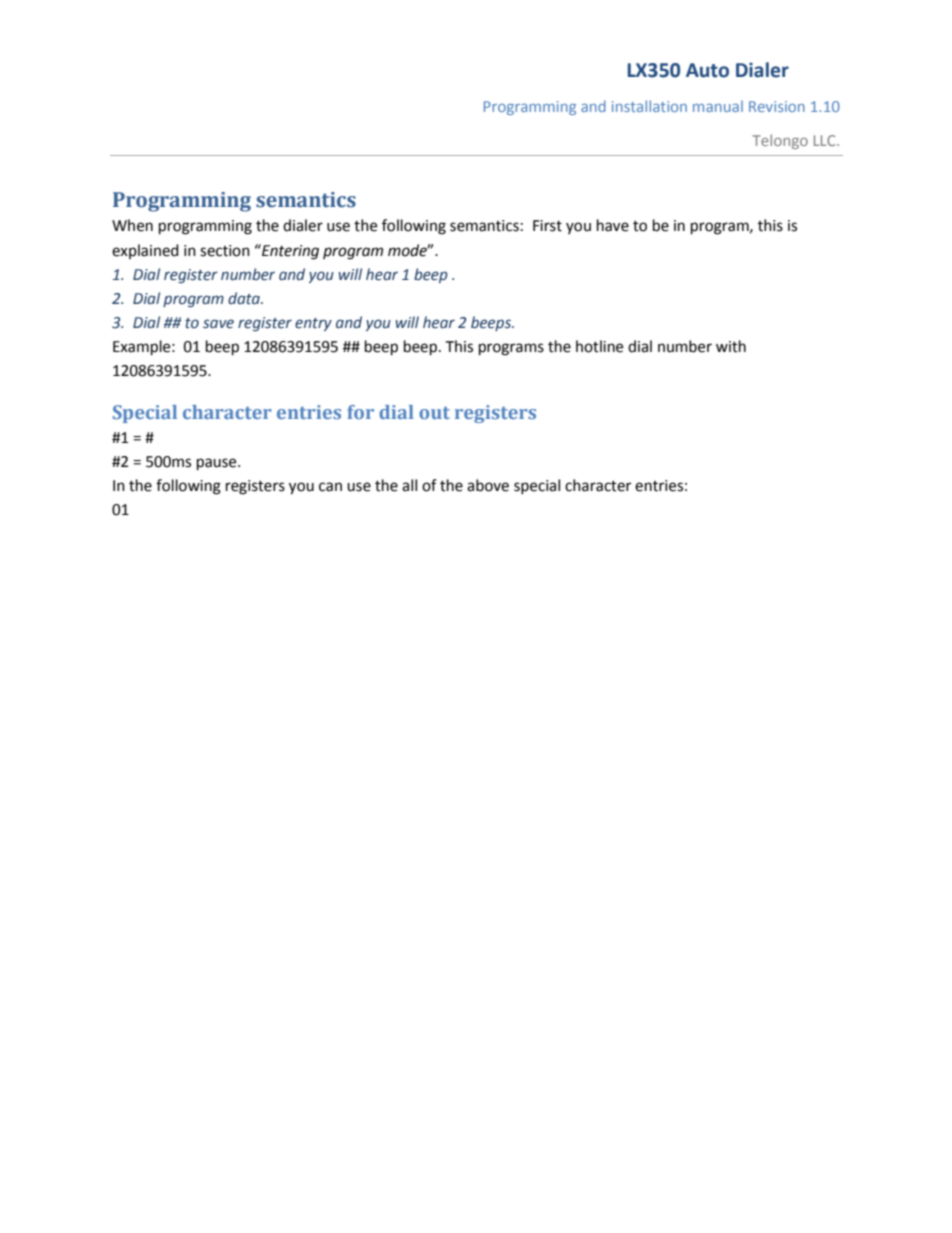  I want to click on out, so click(434, 413).
